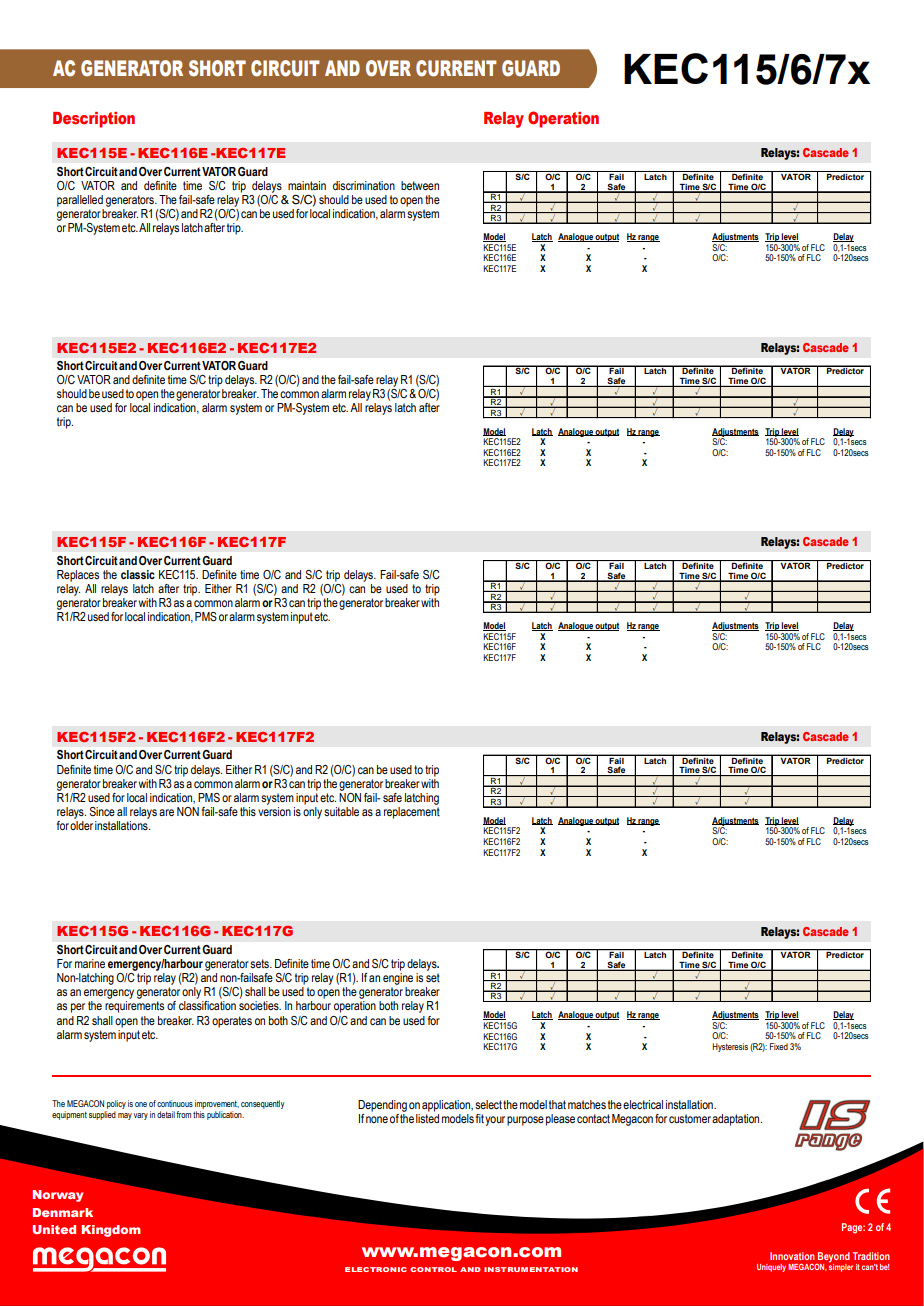  Describe the element at coordinates (94, 120) in the screenshot. I see `Description` at that location.
